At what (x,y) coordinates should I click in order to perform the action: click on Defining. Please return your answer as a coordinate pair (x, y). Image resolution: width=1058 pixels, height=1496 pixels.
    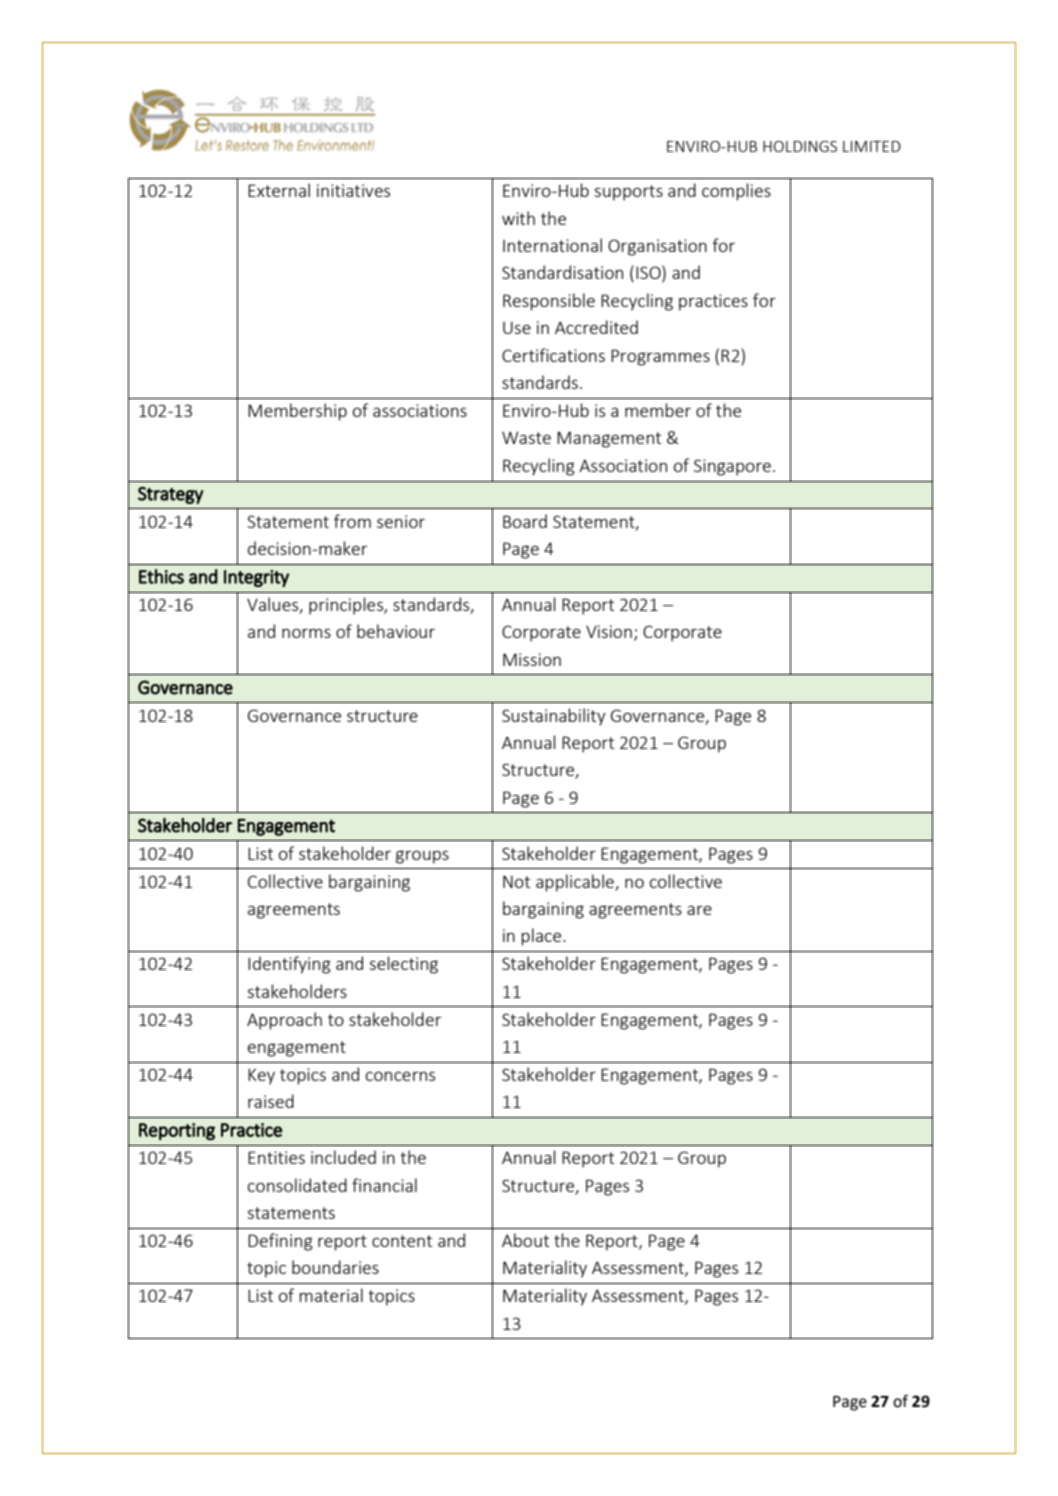
    Looking at the image, I should click on (280, 1242).
